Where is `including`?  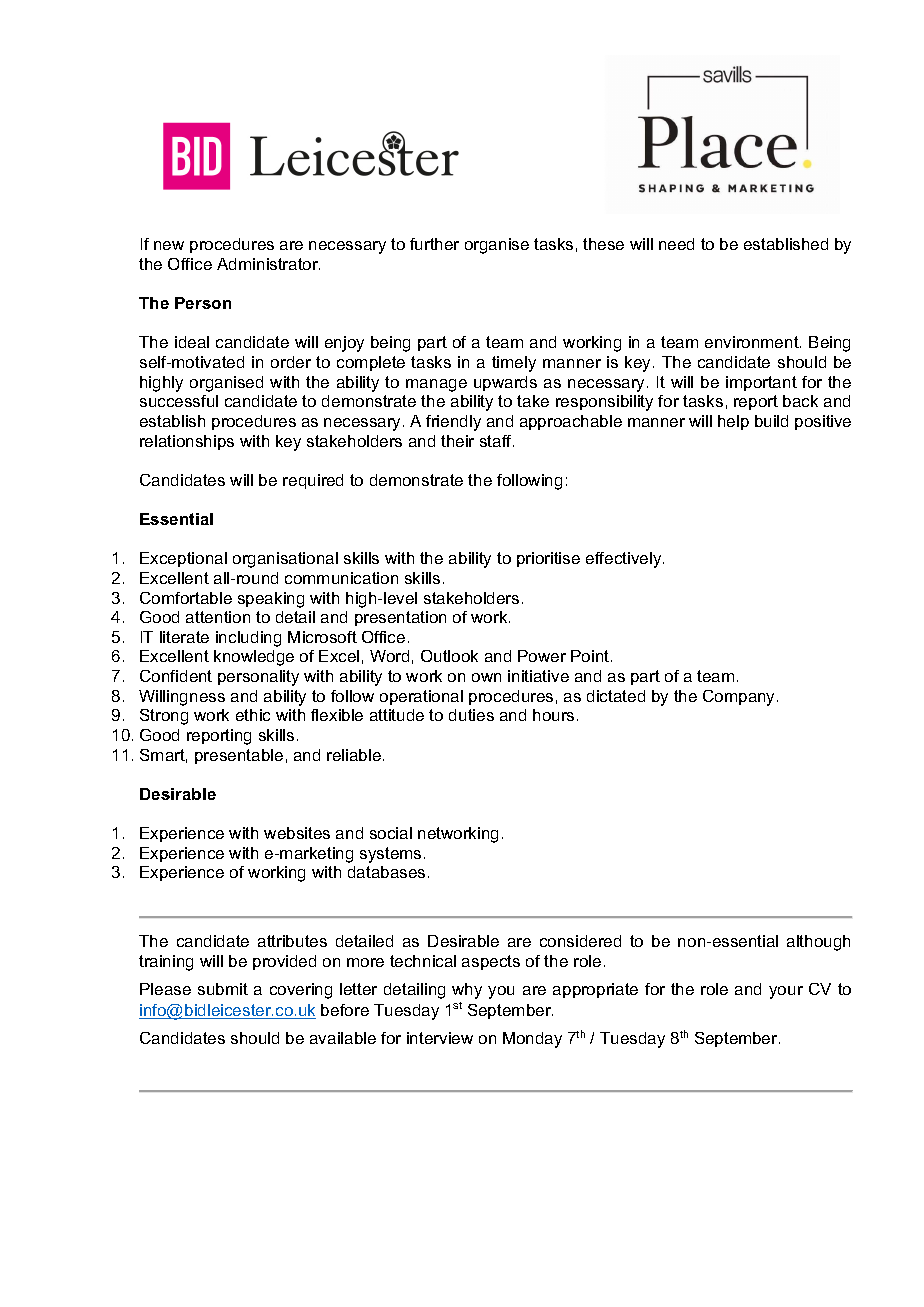
including is located at coordinates (248, 639).
